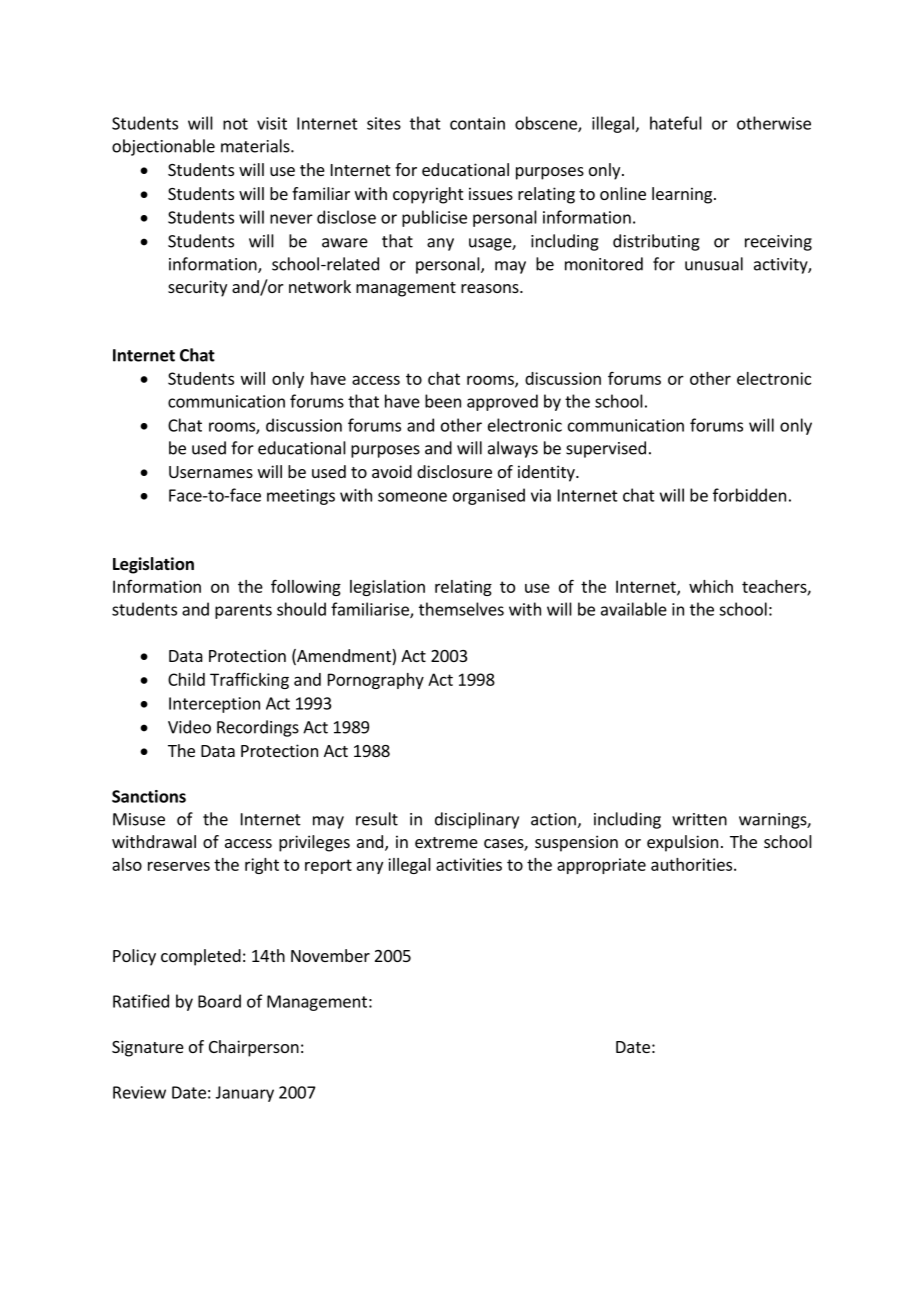  Describe the element at coordinates (491, 288) in the image. I see `reasons` at that location.
